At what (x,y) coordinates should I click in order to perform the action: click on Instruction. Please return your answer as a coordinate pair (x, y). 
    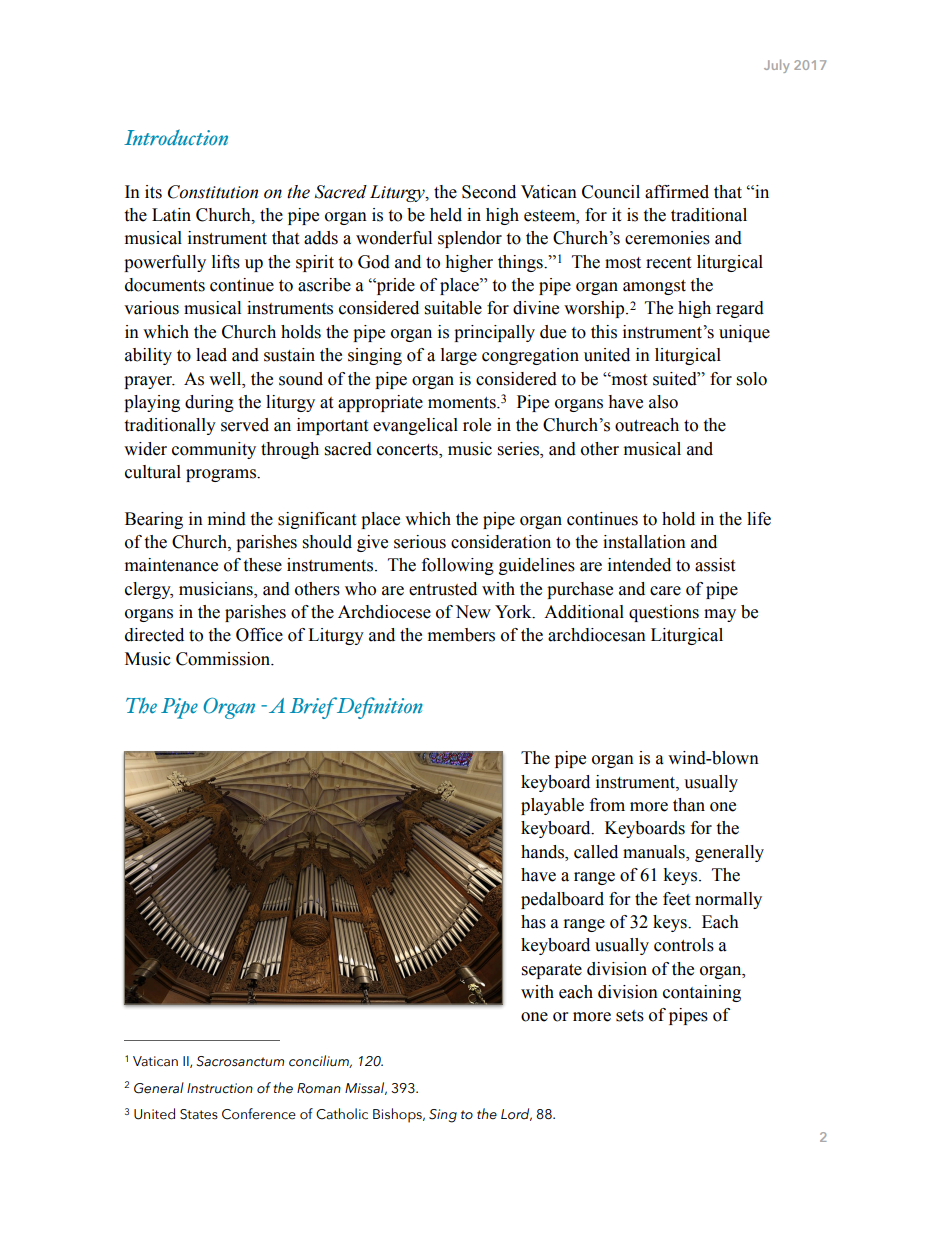
    Looking at the image, I should click on (220, 1088).
